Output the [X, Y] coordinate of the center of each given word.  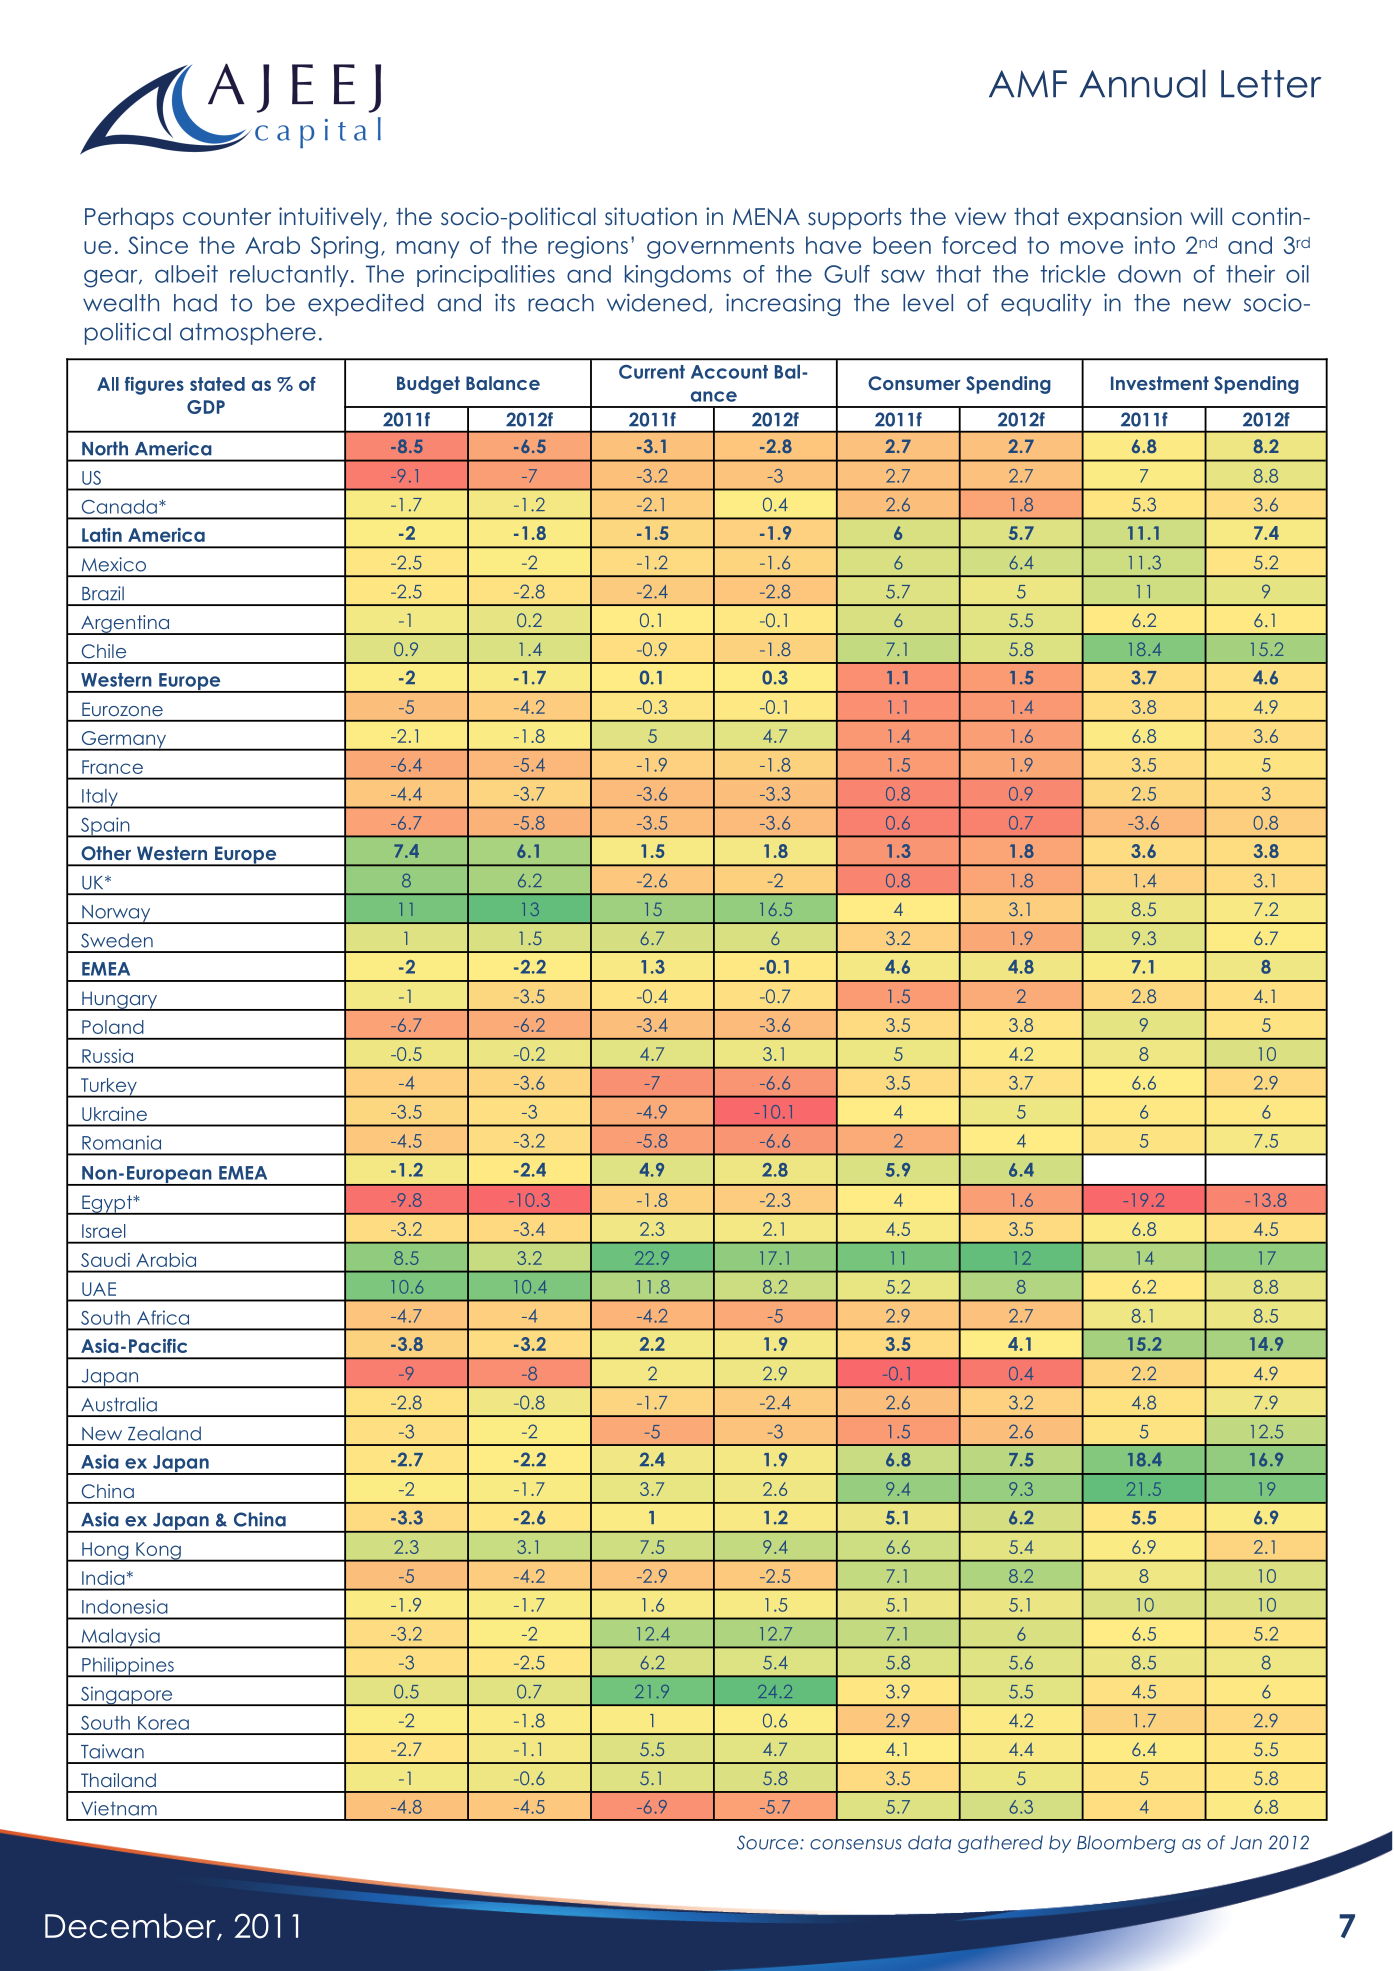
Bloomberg [1126, 1844]
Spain [105, 827]
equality [1046, 304]
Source [769, 1842]
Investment [1160, 383]
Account [729, 372]
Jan [1246, 1843]
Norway [116, 914]
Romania [121, 1142]
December [131, 1926]
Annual [1143, 83]
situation [651, 216]
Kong [158, 1552]
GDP [206, 407]
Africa [163, 1317]
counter [227, 217]
